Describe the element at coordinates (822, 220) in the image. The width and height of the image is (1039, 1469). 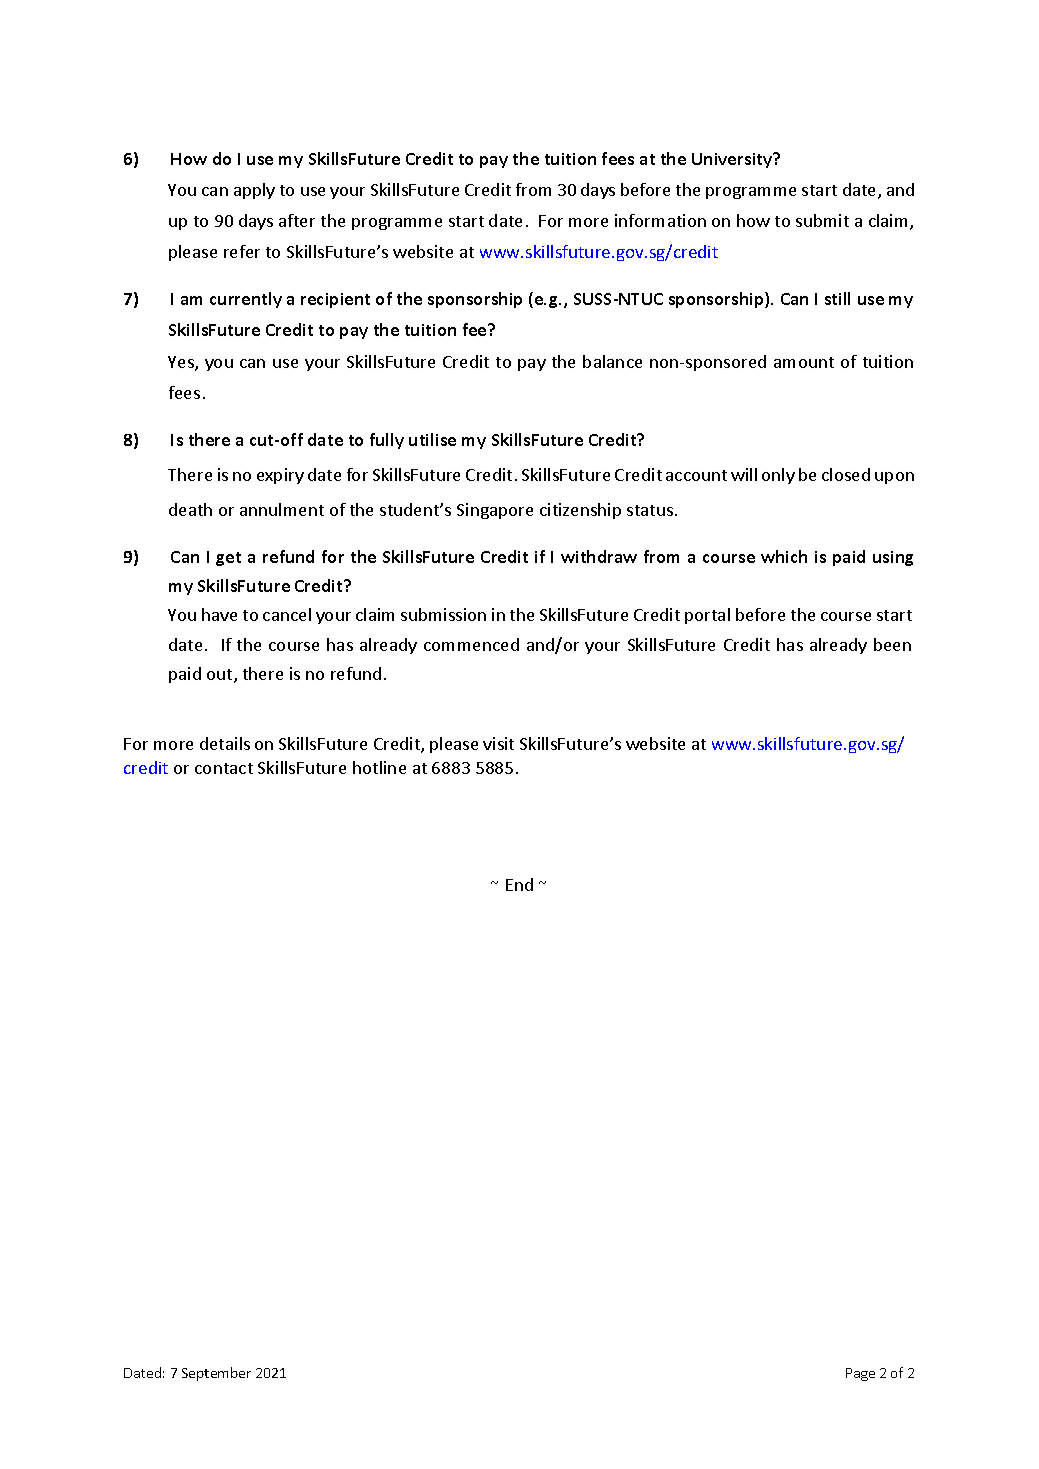
I see `submit` at that location.
